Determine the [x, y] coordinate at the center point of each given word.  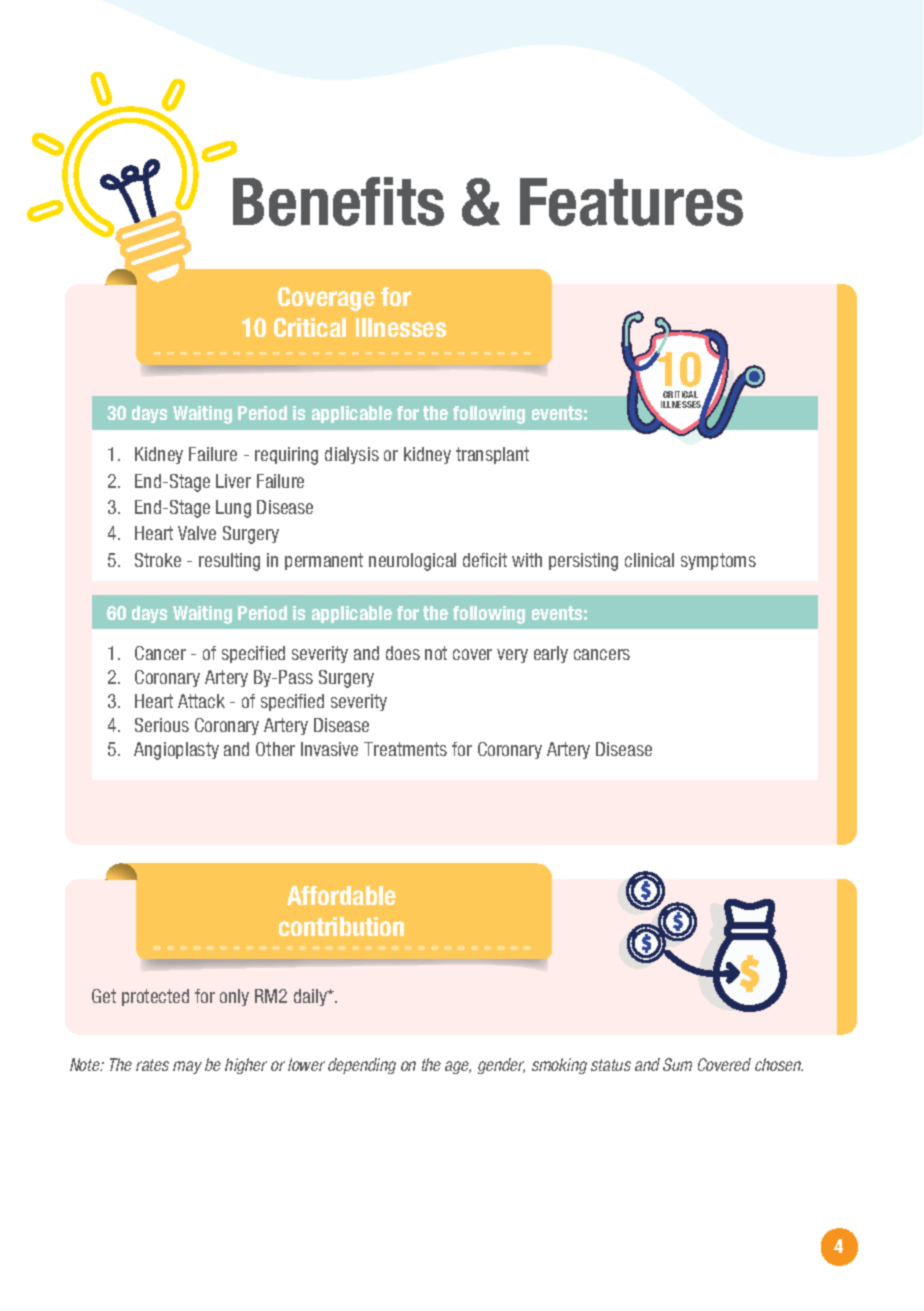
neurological [412, 562]
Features [631, 202]
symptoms [718, 561]
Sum [677, 1064]
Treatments [405, 749]
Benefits [338, 201]
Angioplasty [176, 751]
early [551, 654]
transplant [492, 455]
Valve [197, 533]
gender [501, 1066]
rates [152, 1065]
